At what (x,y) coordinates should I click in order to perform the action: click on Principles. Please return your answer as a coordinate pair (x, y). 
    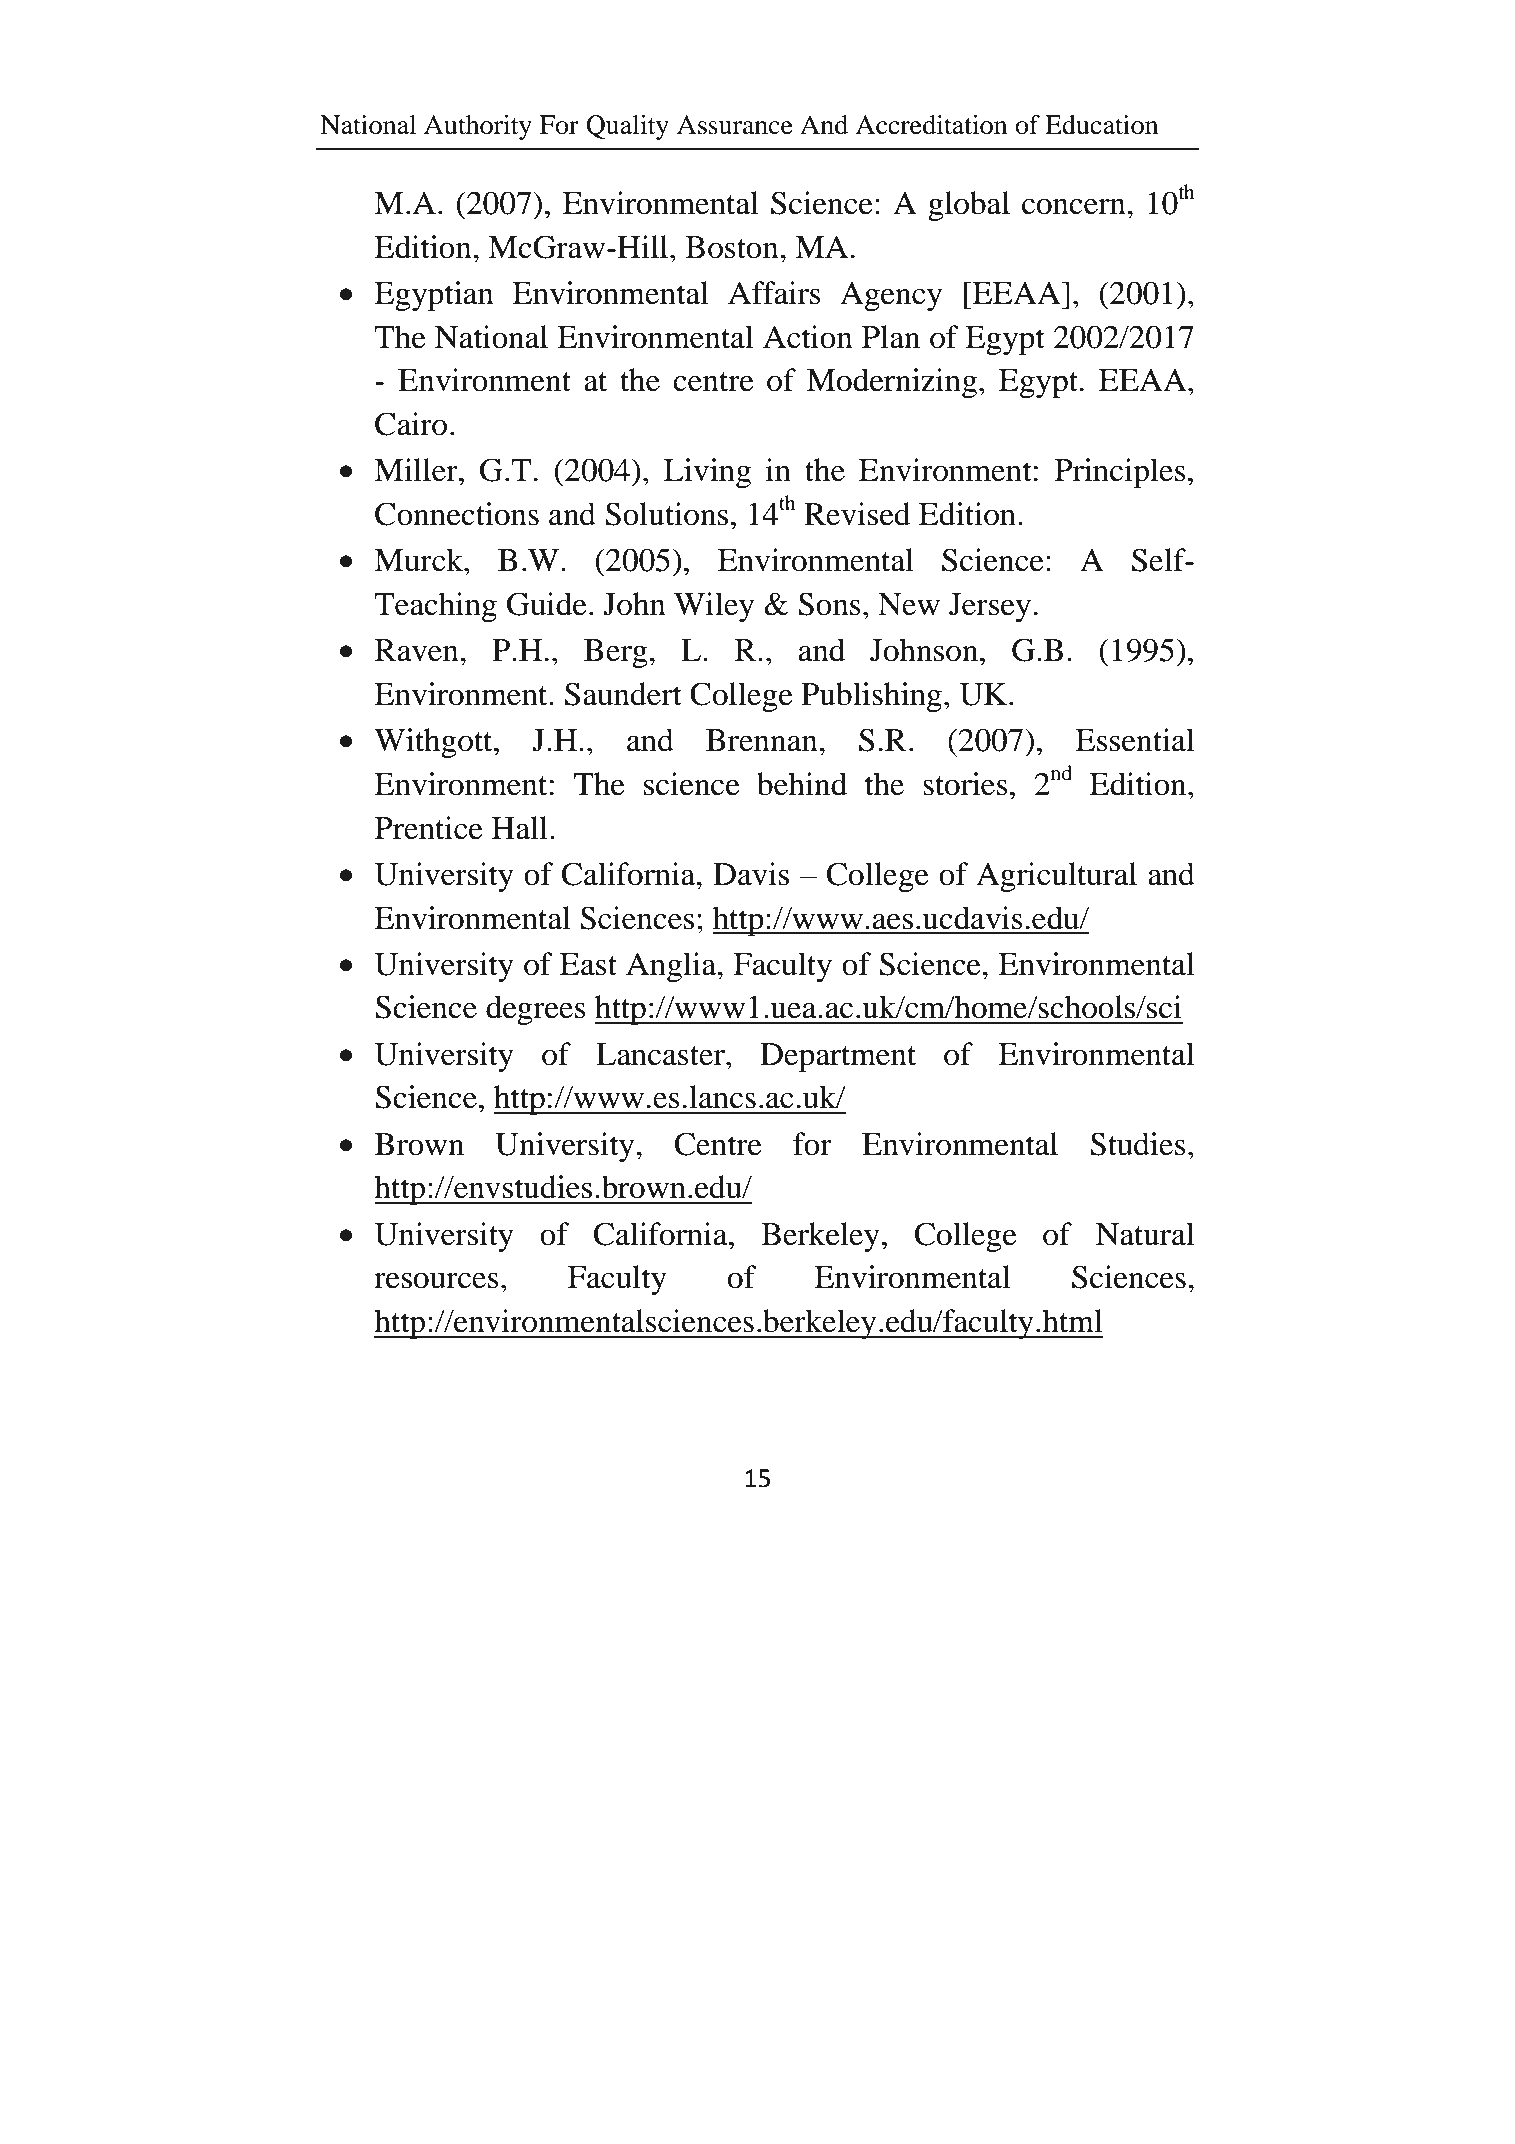
    Looking at the image, I should click on (1120, 473).
